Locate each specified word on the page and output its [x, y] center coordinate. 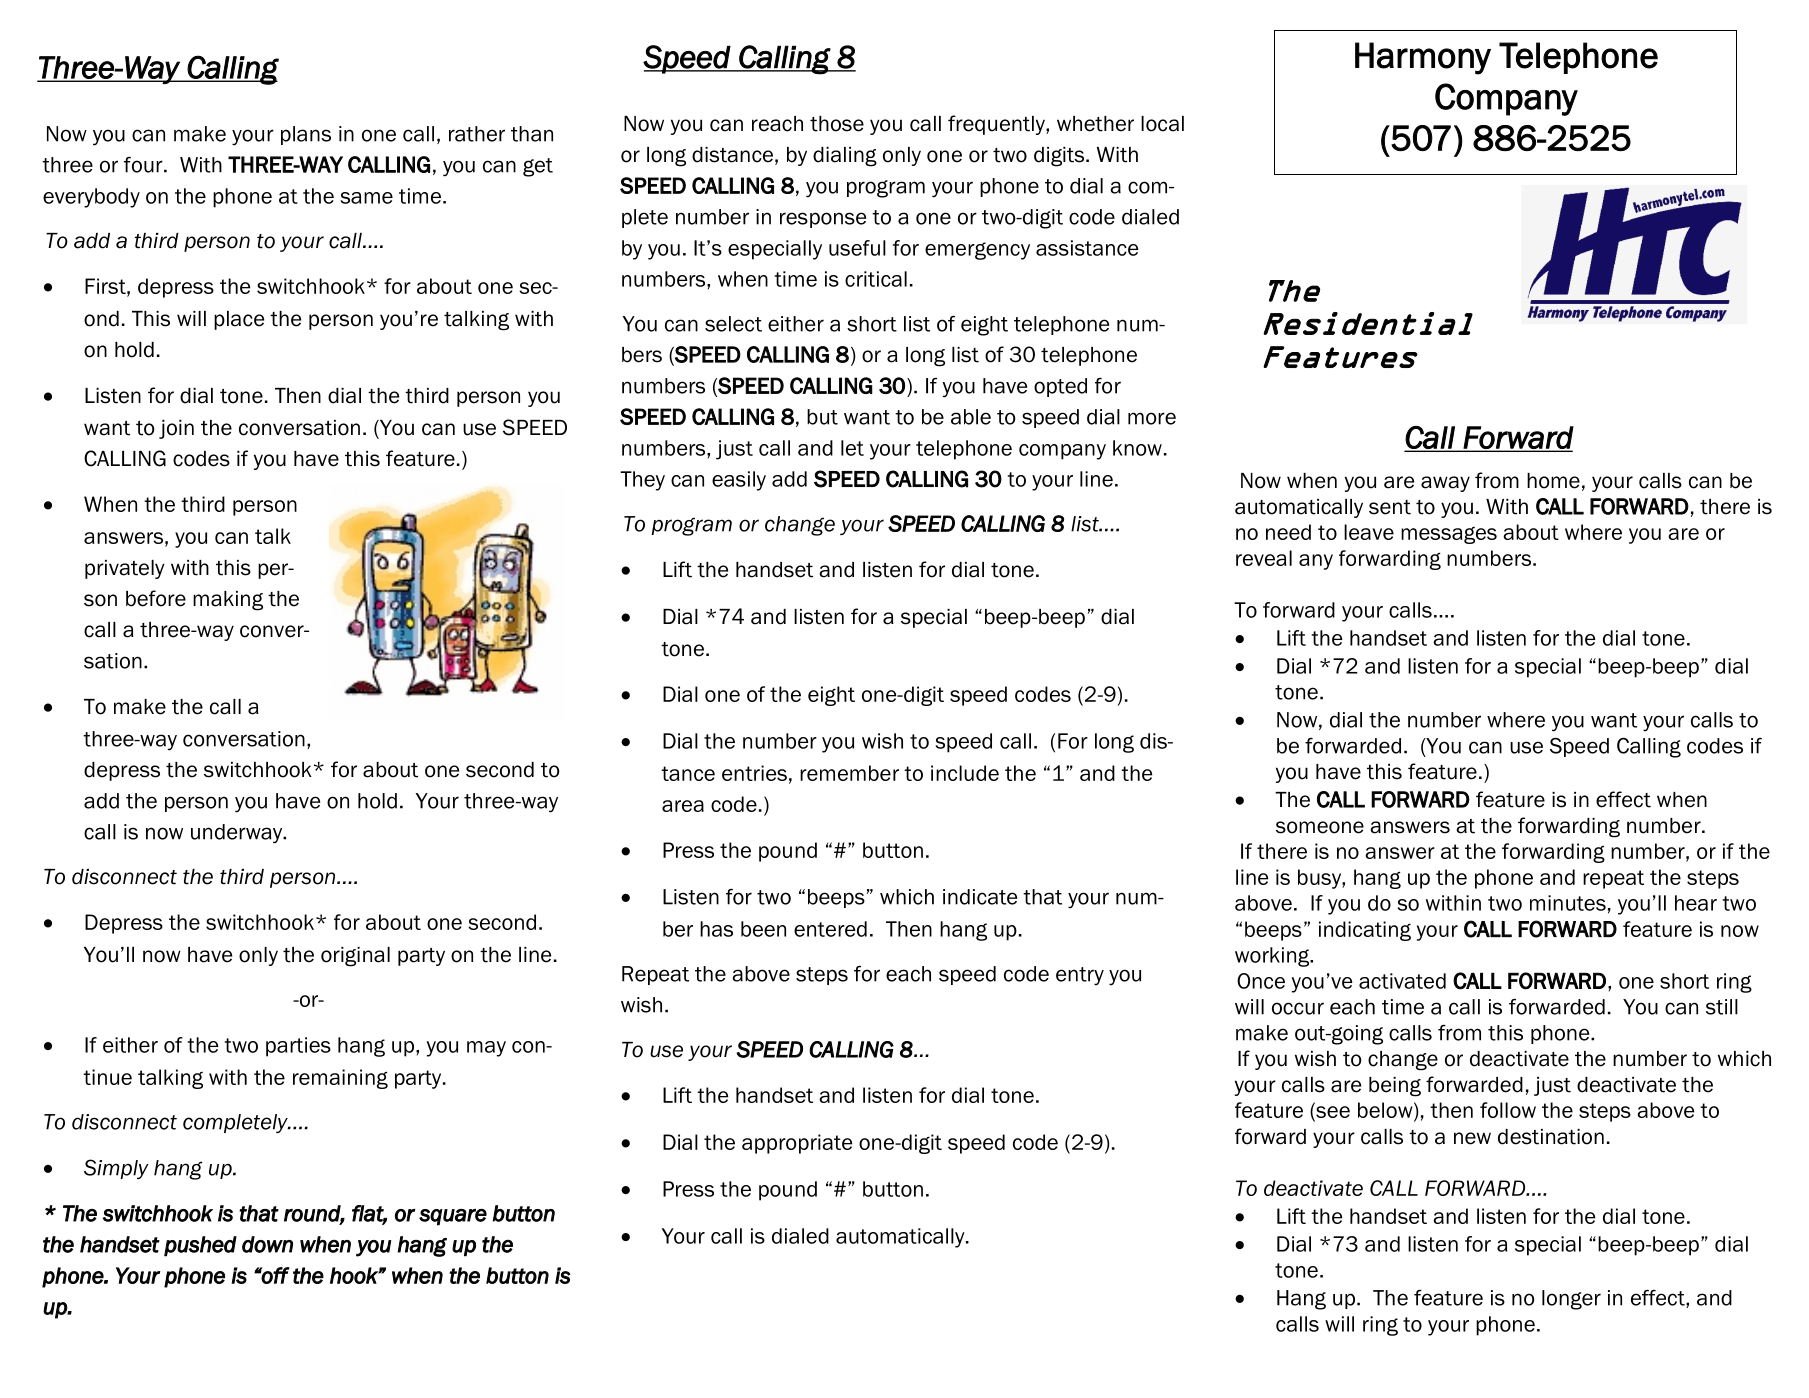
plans [306, 135]
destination [1551, 1137]
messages [1449, 535]
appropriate [797, 1144]
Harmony [1423, 58]
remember [849, 773]
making [228, 601]
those [837, 124]
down [267, 1244]
